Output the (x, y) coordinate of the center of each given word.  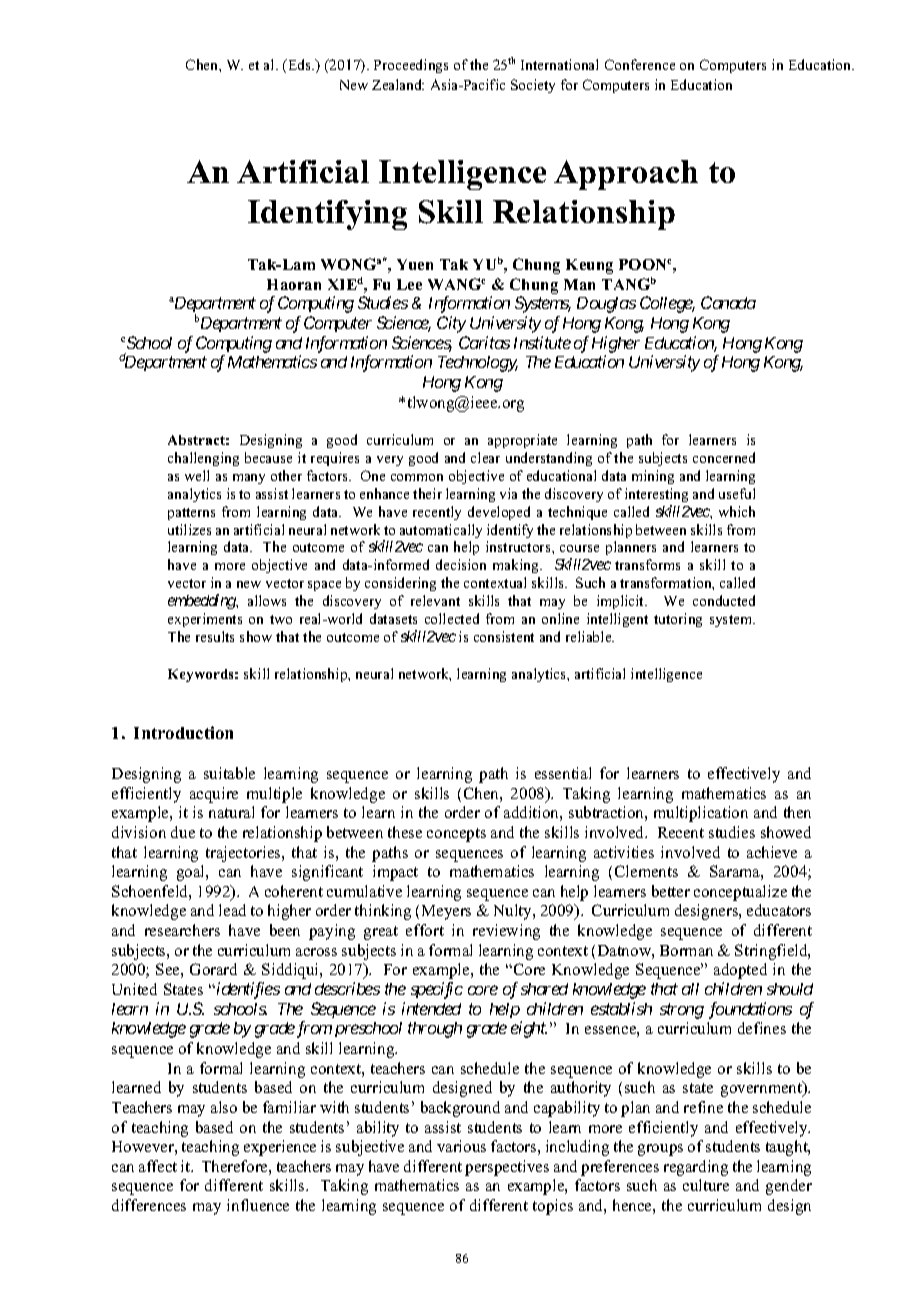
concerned (724, 457)
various (461, 1146)
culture (706, 1185)
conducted (724, 600)
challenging (203, 459)
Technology (478, 364)
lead (232, 910)
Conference (640, 64)
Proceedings (411, 66)
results (215, 636)
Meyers (446, 912)
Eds (299, 64)
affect (158, 1166)
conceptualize (740, 893)
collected (452, 618)
